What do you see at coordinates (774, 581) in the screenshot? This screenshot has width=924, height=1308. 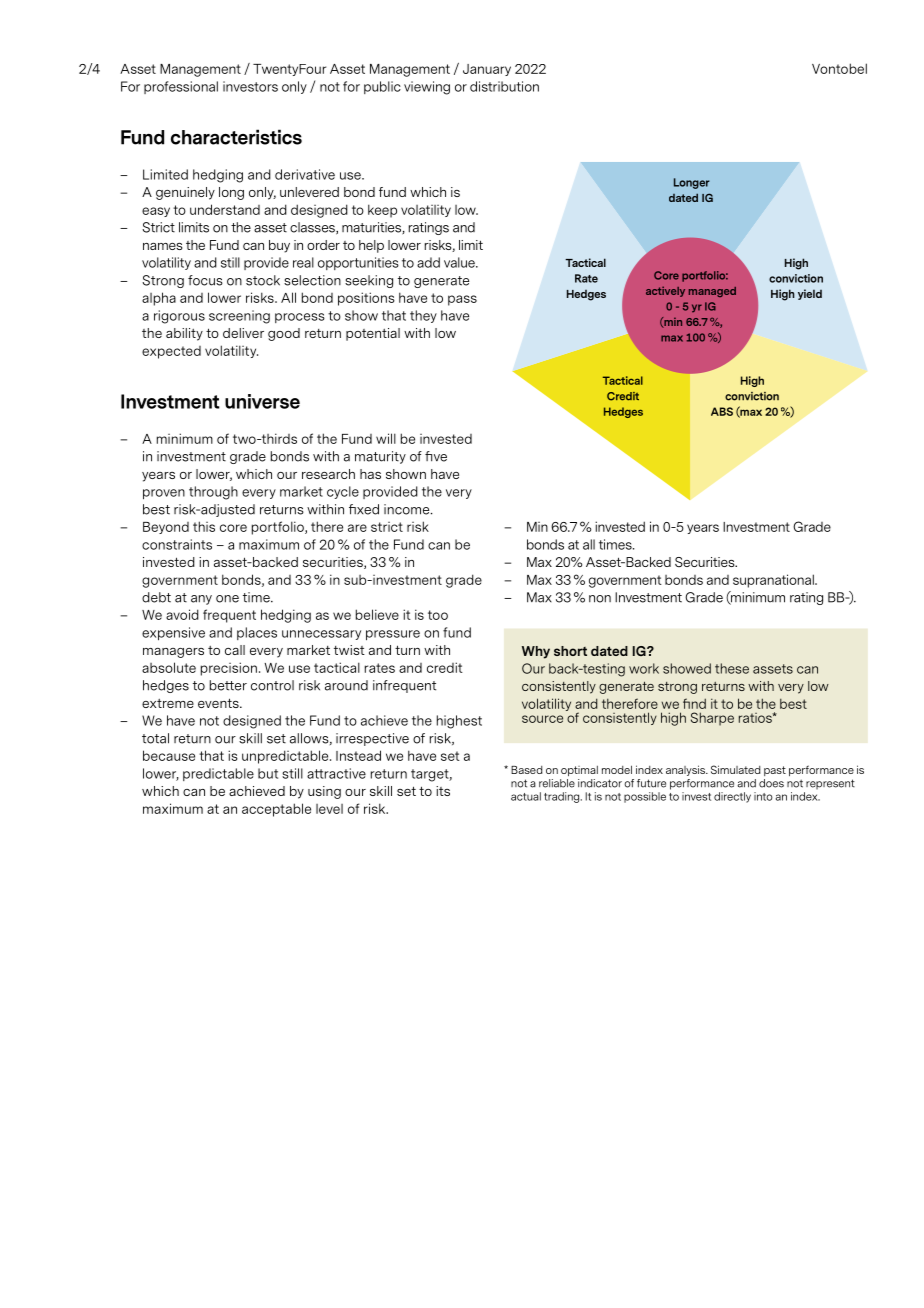 I see `supranational` at bounding box center [774, 581].
